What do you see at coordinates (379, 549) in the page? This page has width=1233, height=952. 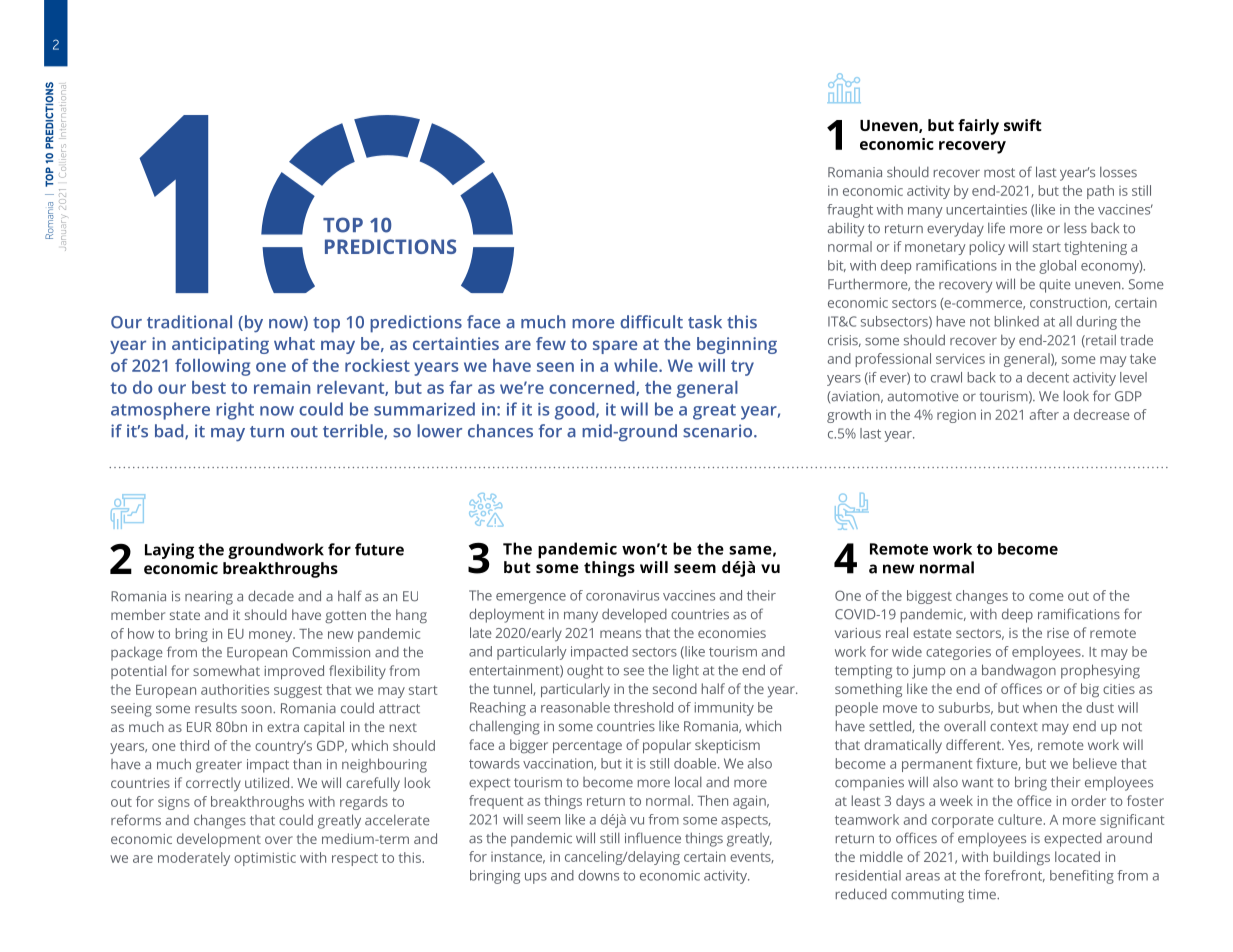 I see `future` at bounding box center [379, 549].
